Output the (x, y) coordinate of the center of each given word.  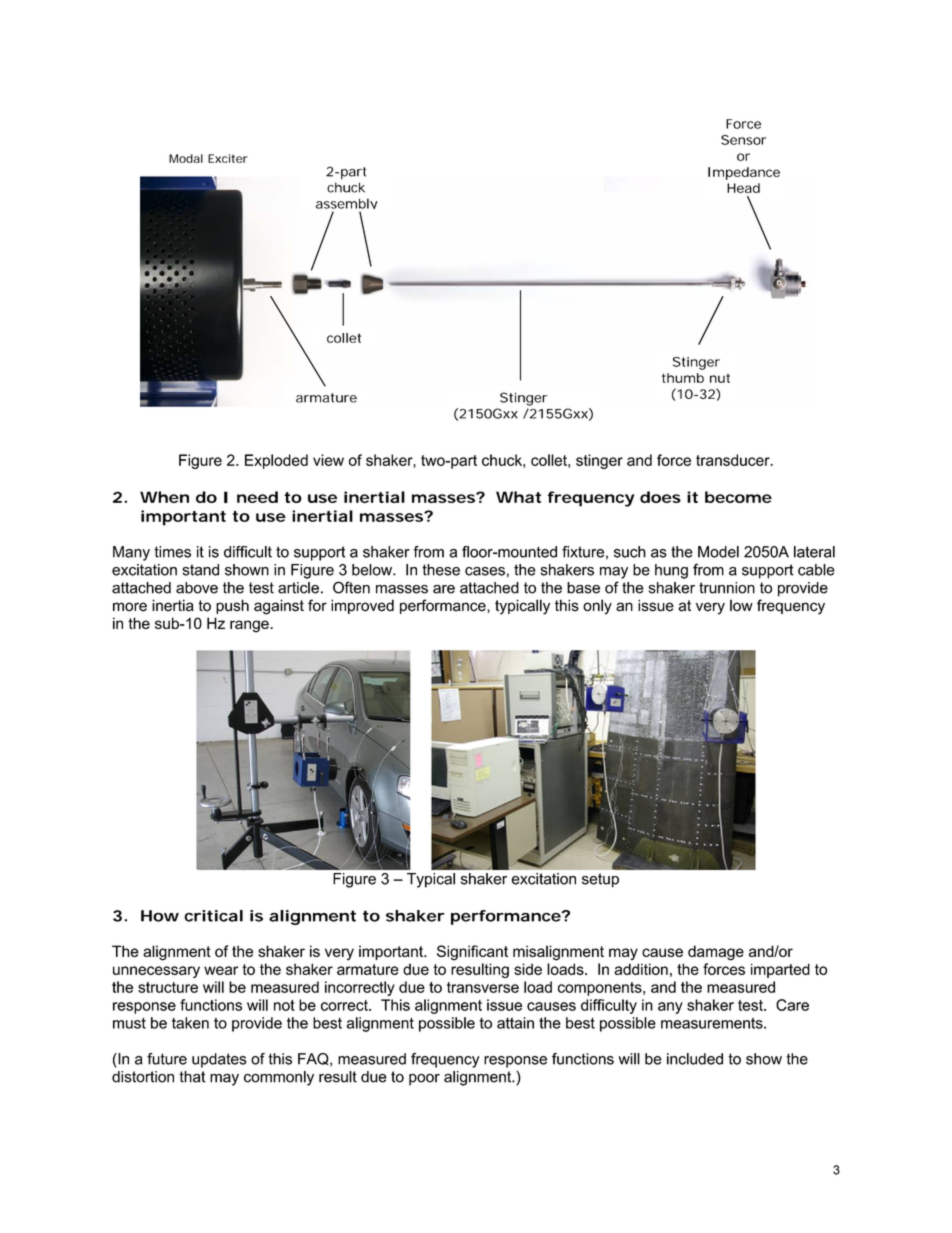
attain (515, 1023)
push (232, 606)
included (695, 1059)
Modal (186, 158)
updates (219, 1060)
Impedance (744, 173)
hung (671, 571)
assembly (347, 206)
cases (485, 571)
